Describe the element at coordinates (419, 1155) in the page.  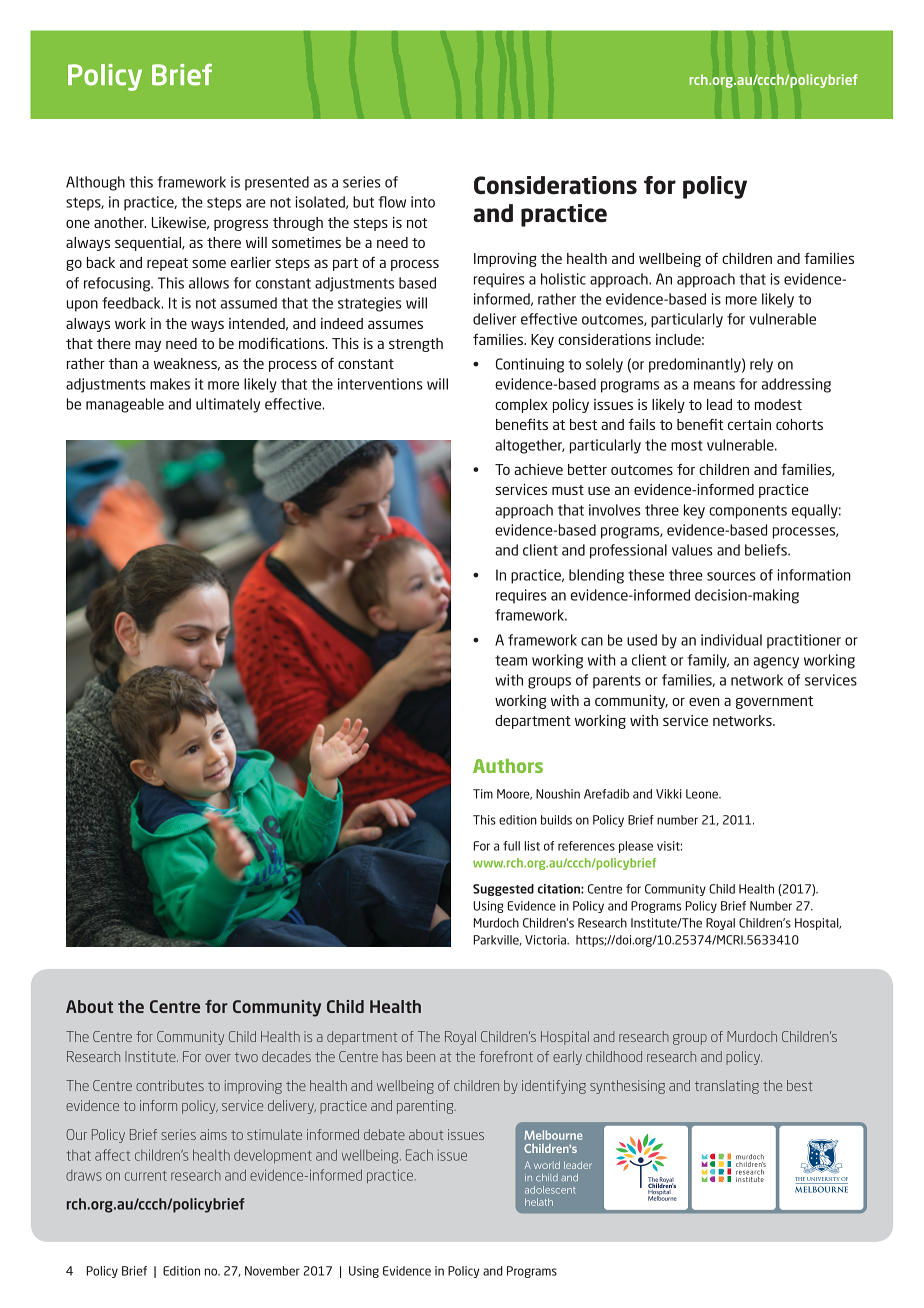
I see `Each` at that location.
